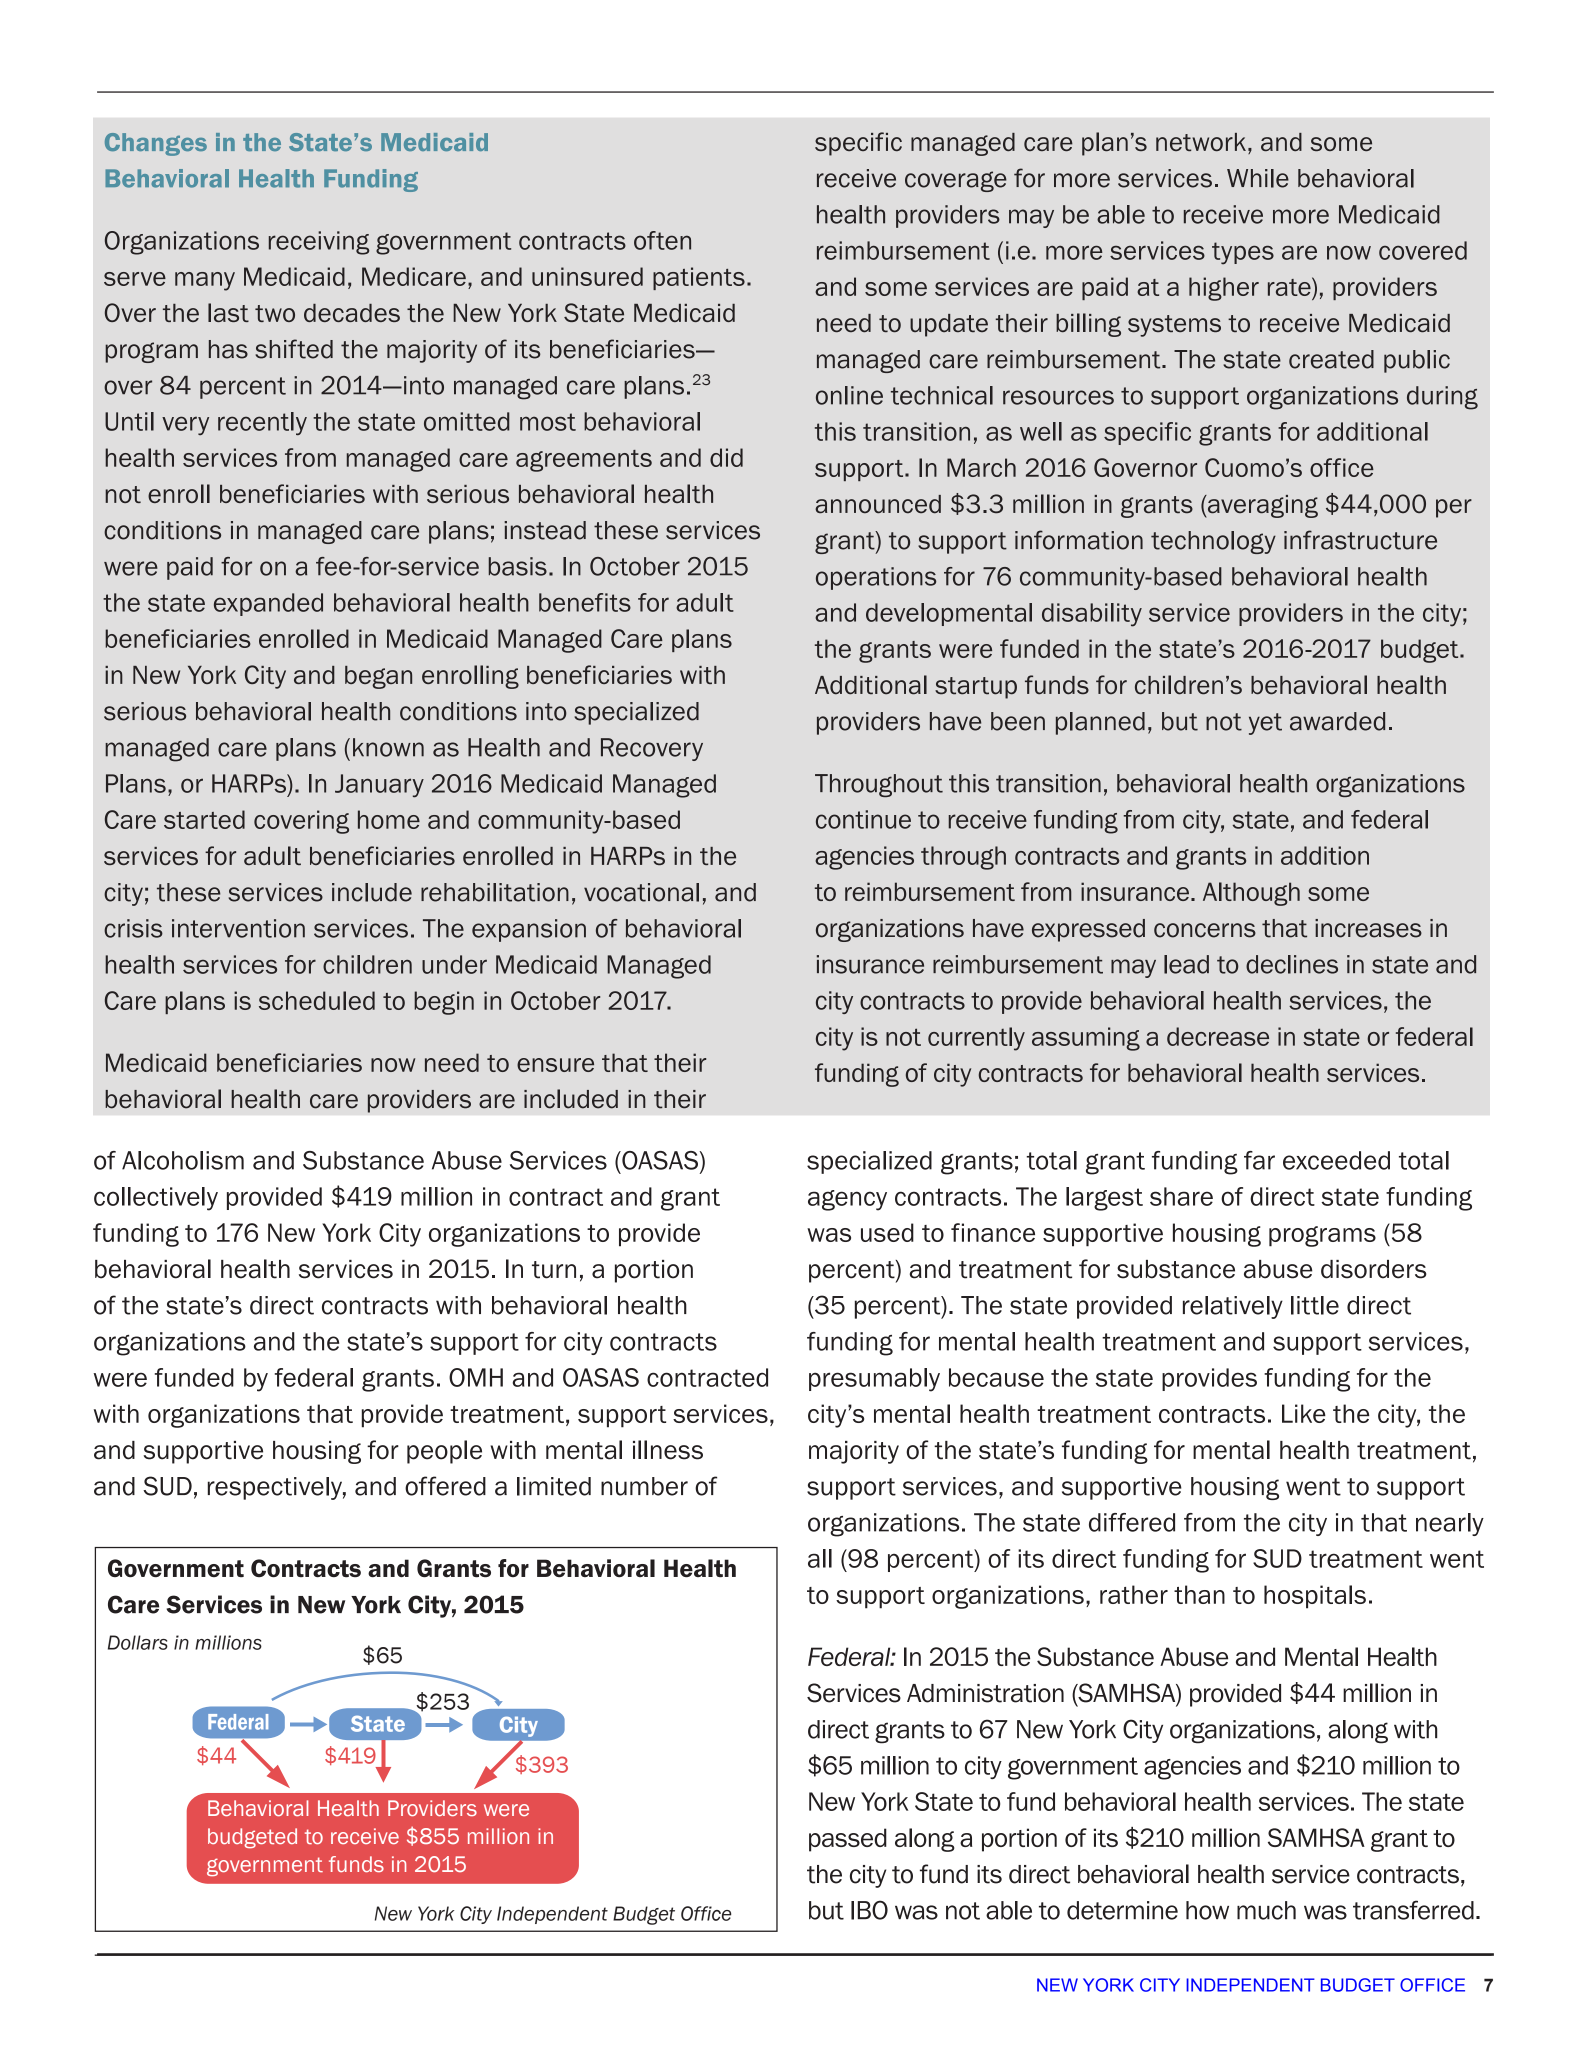 The width and height of the image is (1583, 2048). Describe the element at coordinates (1304, 1413) in the image. I see `Like` at that location.
